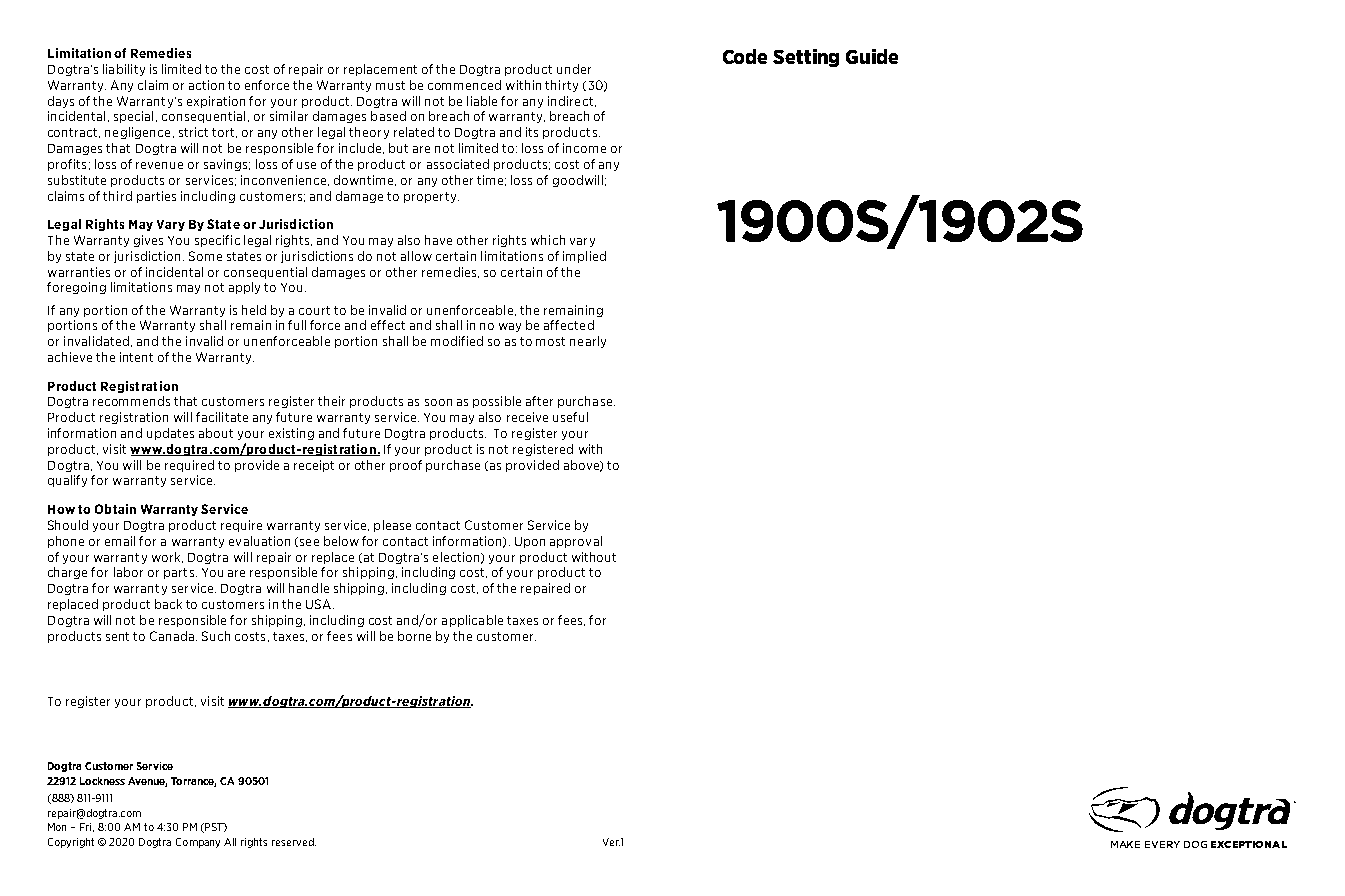  I want to click on useful, so click(570, 417).
